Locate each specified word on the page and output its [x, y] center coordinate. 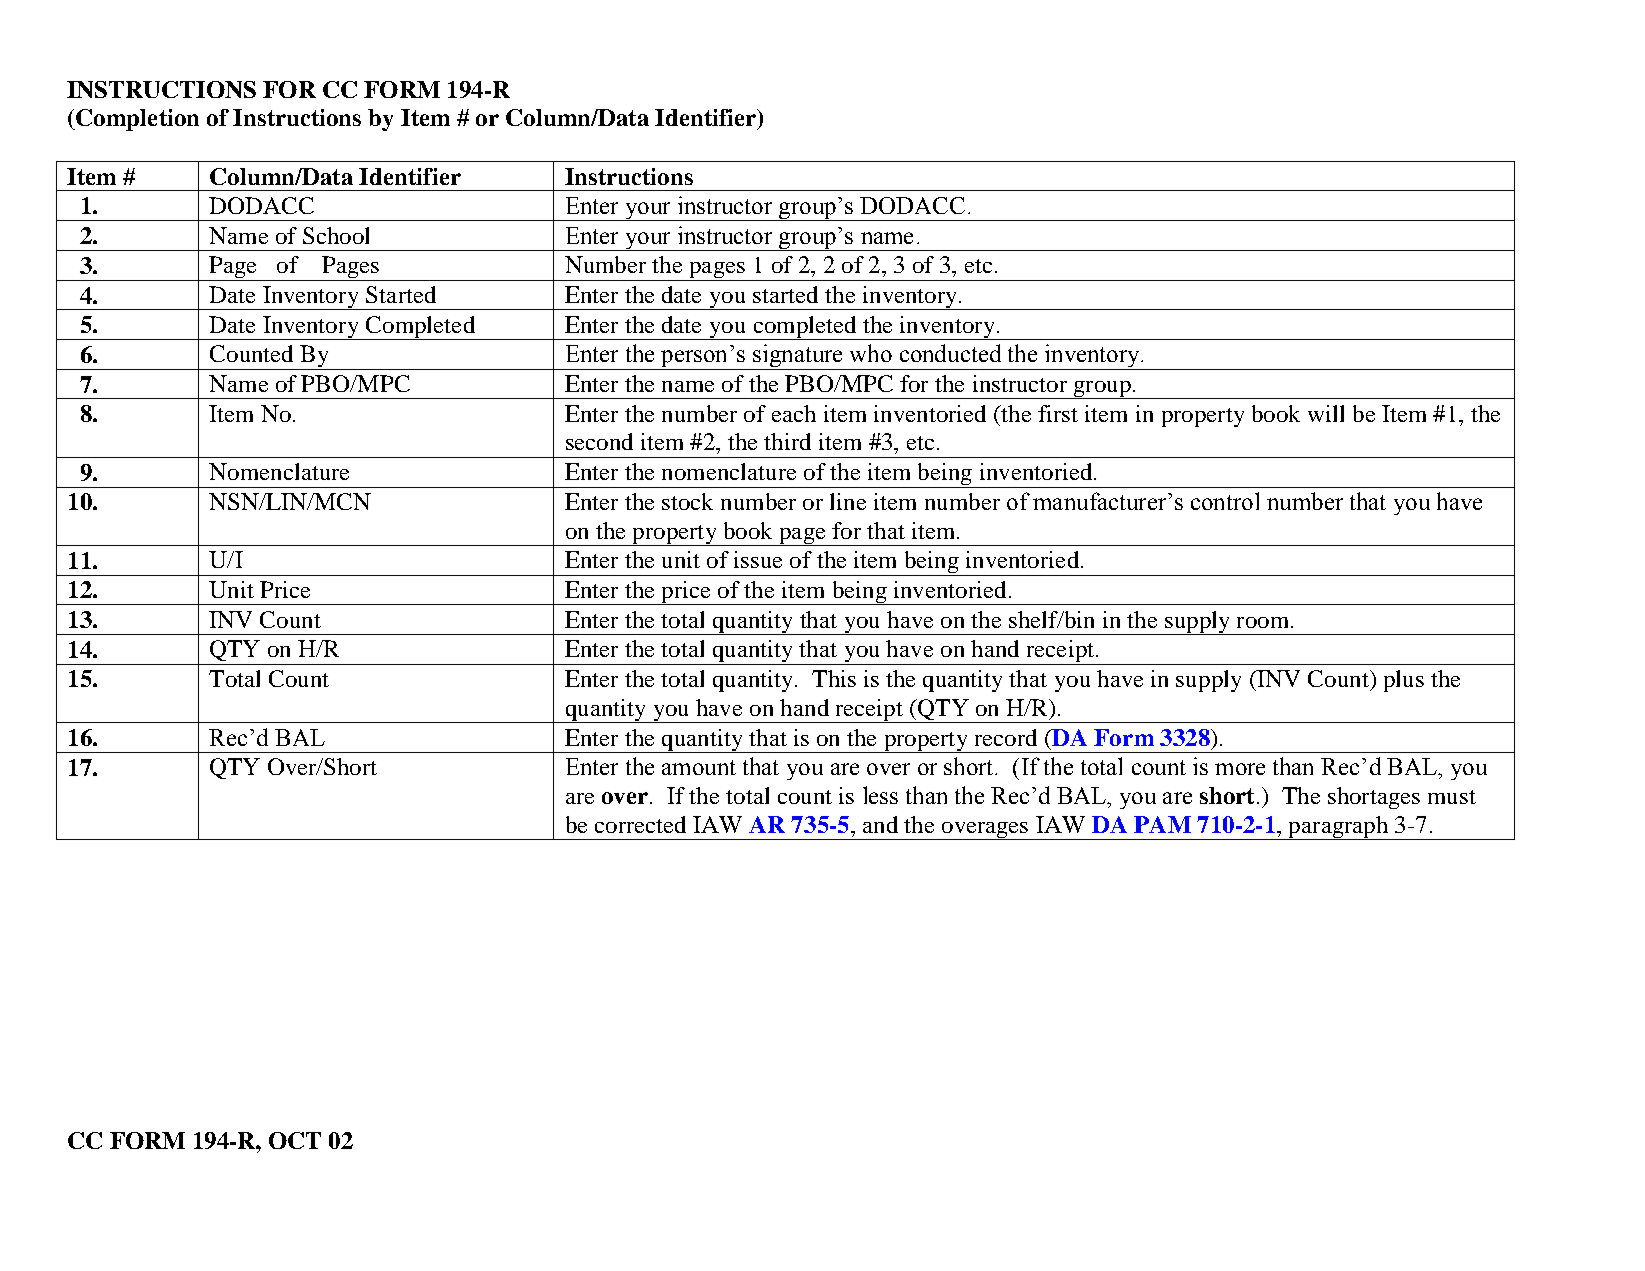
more [1240, 769]
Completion [136, 120]
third [787, 441]
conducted [950, 353]
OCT [295, 1140]
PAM [1162, 824]
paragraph [1338, 828]
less [880, 795]
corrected [640, 824]
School [336, 235]
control [1225, 501]
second [599, 441]
